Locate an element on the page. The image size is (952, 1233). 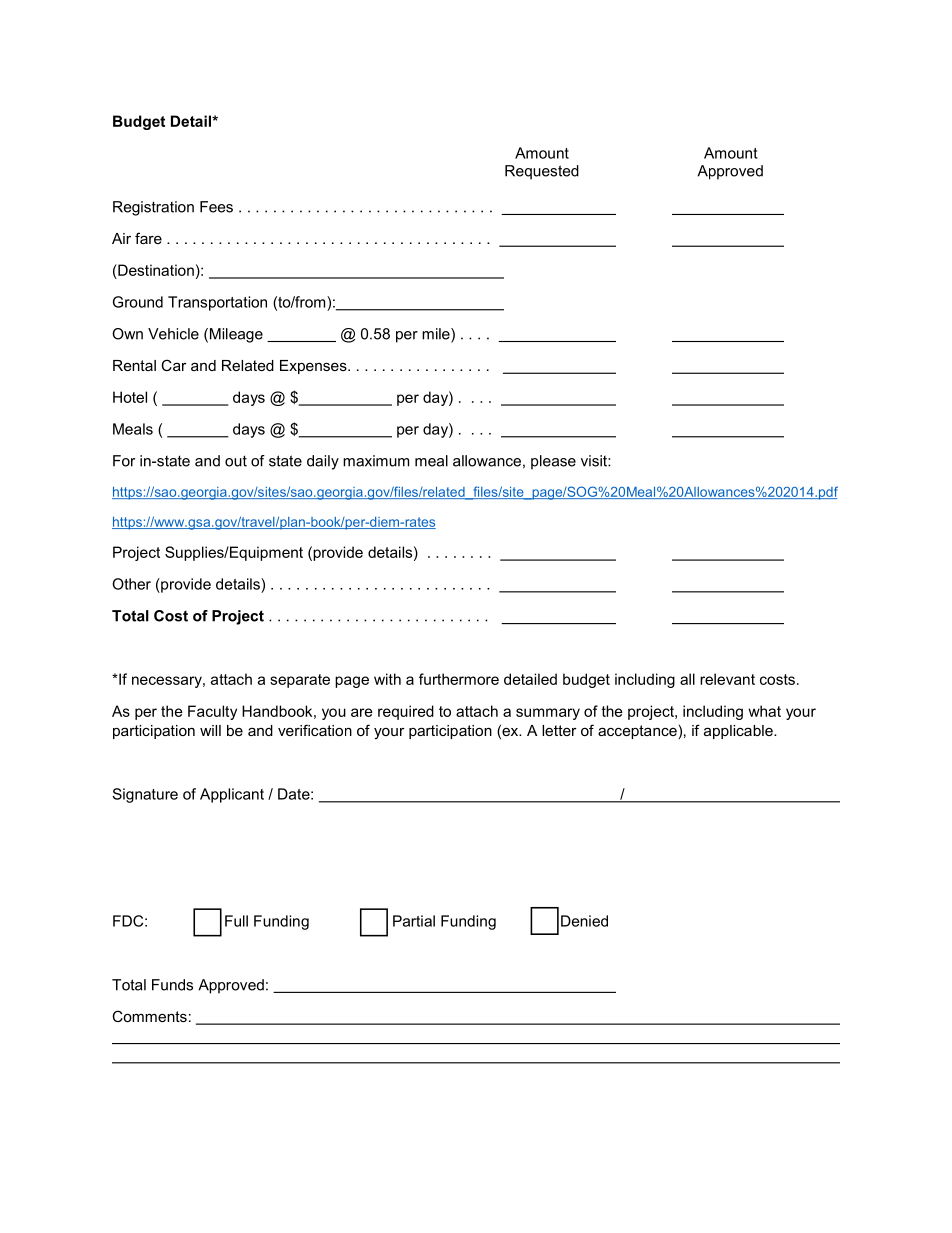
Funds is located at coordinates (172, 985).
